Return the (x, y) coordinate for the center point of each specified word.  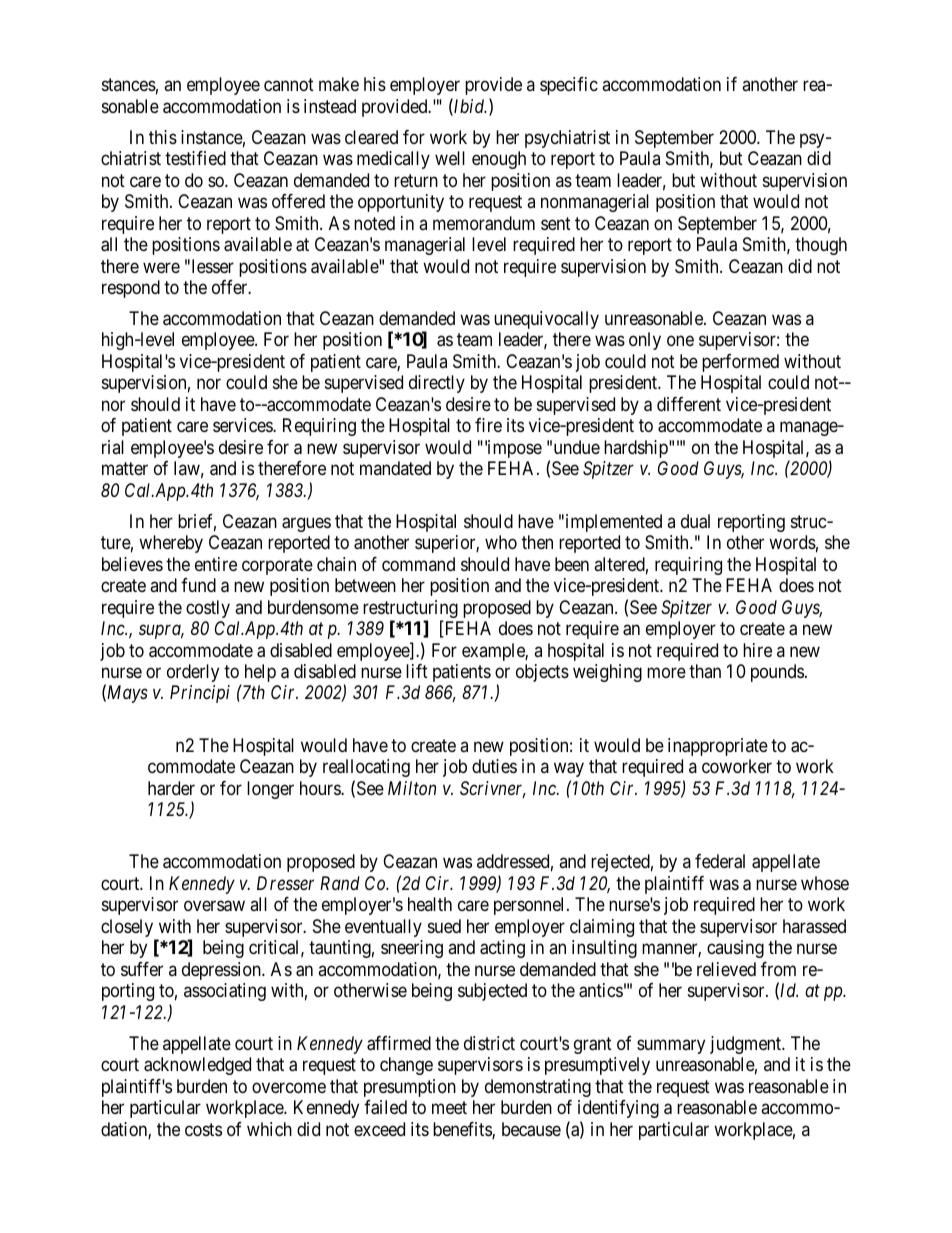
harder (171, 788)
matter (125, 469)
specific (569, 86)
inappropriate (718, 747)
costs (203, 1129)
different (689, 404)
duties (494, 766)
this (163, 137)
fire (488, 425)
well (450, 158)
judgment (747, 1045)
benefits (463, 1130)
